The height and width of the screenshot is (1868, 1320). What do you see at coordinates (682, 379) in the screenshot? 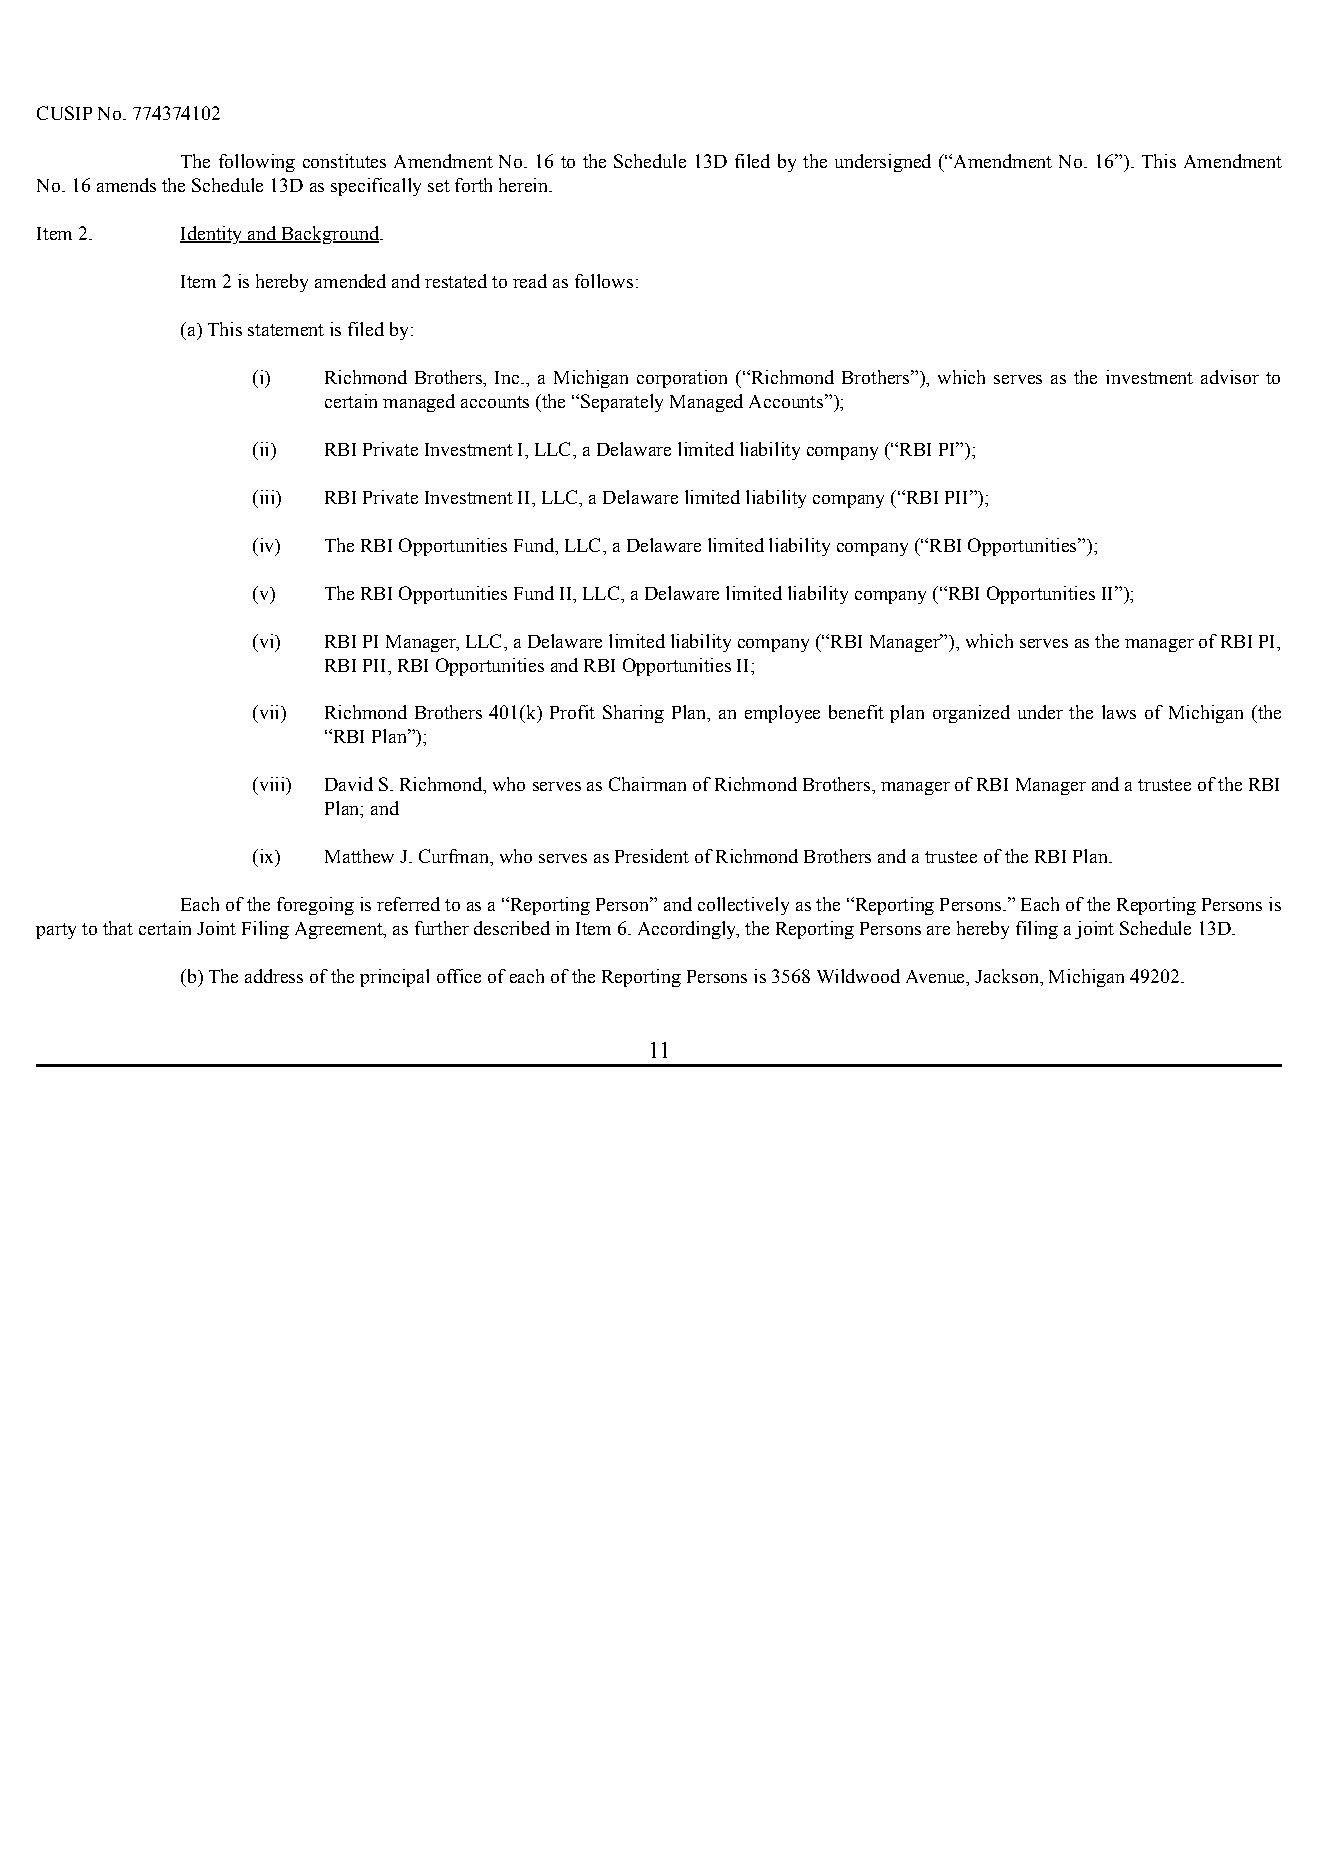
I see `corporation` at bounding box center [682, 379].
